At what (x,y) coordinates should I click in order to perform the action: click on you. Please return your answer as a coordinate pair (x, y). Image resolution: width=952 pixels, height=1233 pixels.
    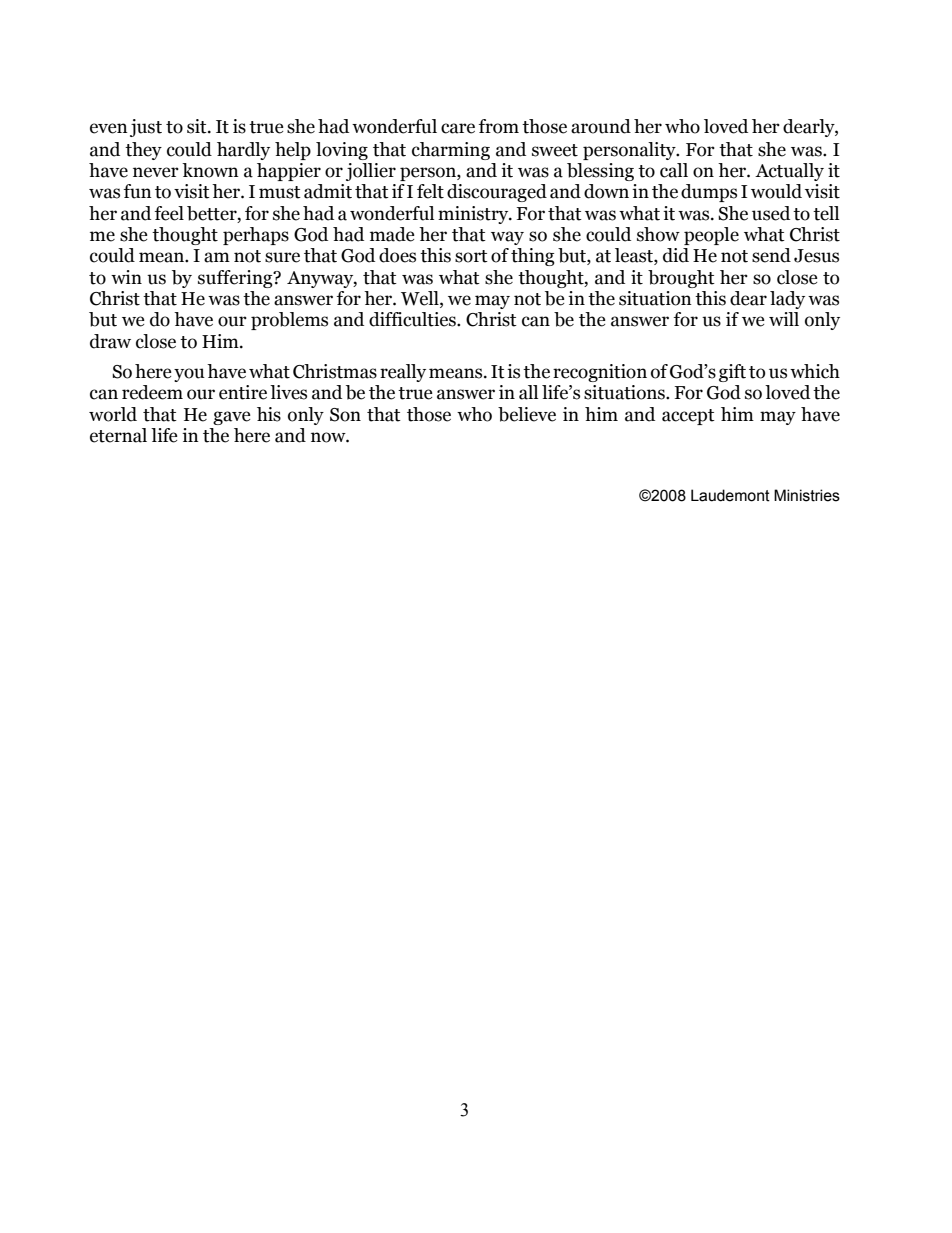
    Looking at the image, I should click on (189, 375).
